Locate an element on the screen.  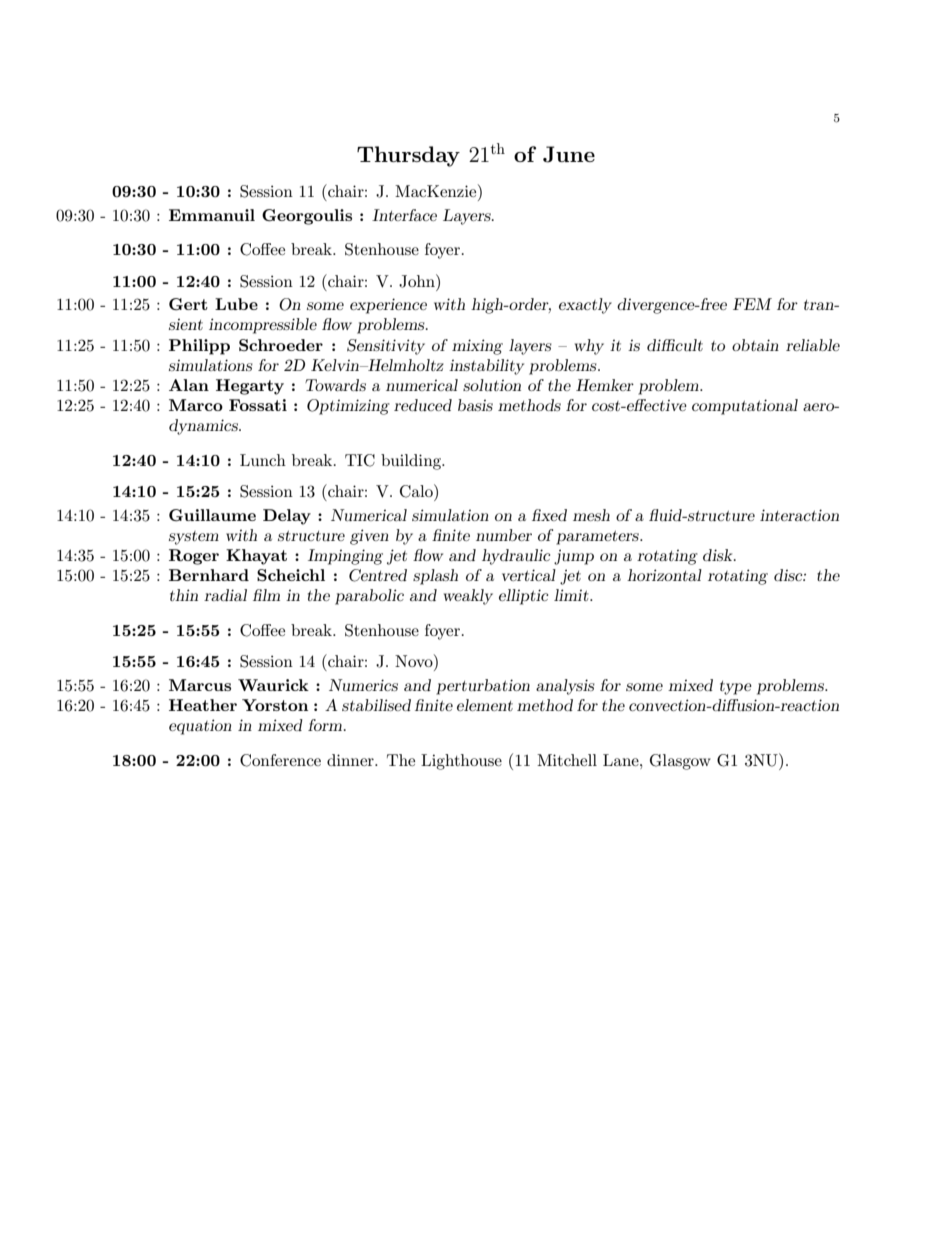
Thursday is located at coordinates (408, 156).
